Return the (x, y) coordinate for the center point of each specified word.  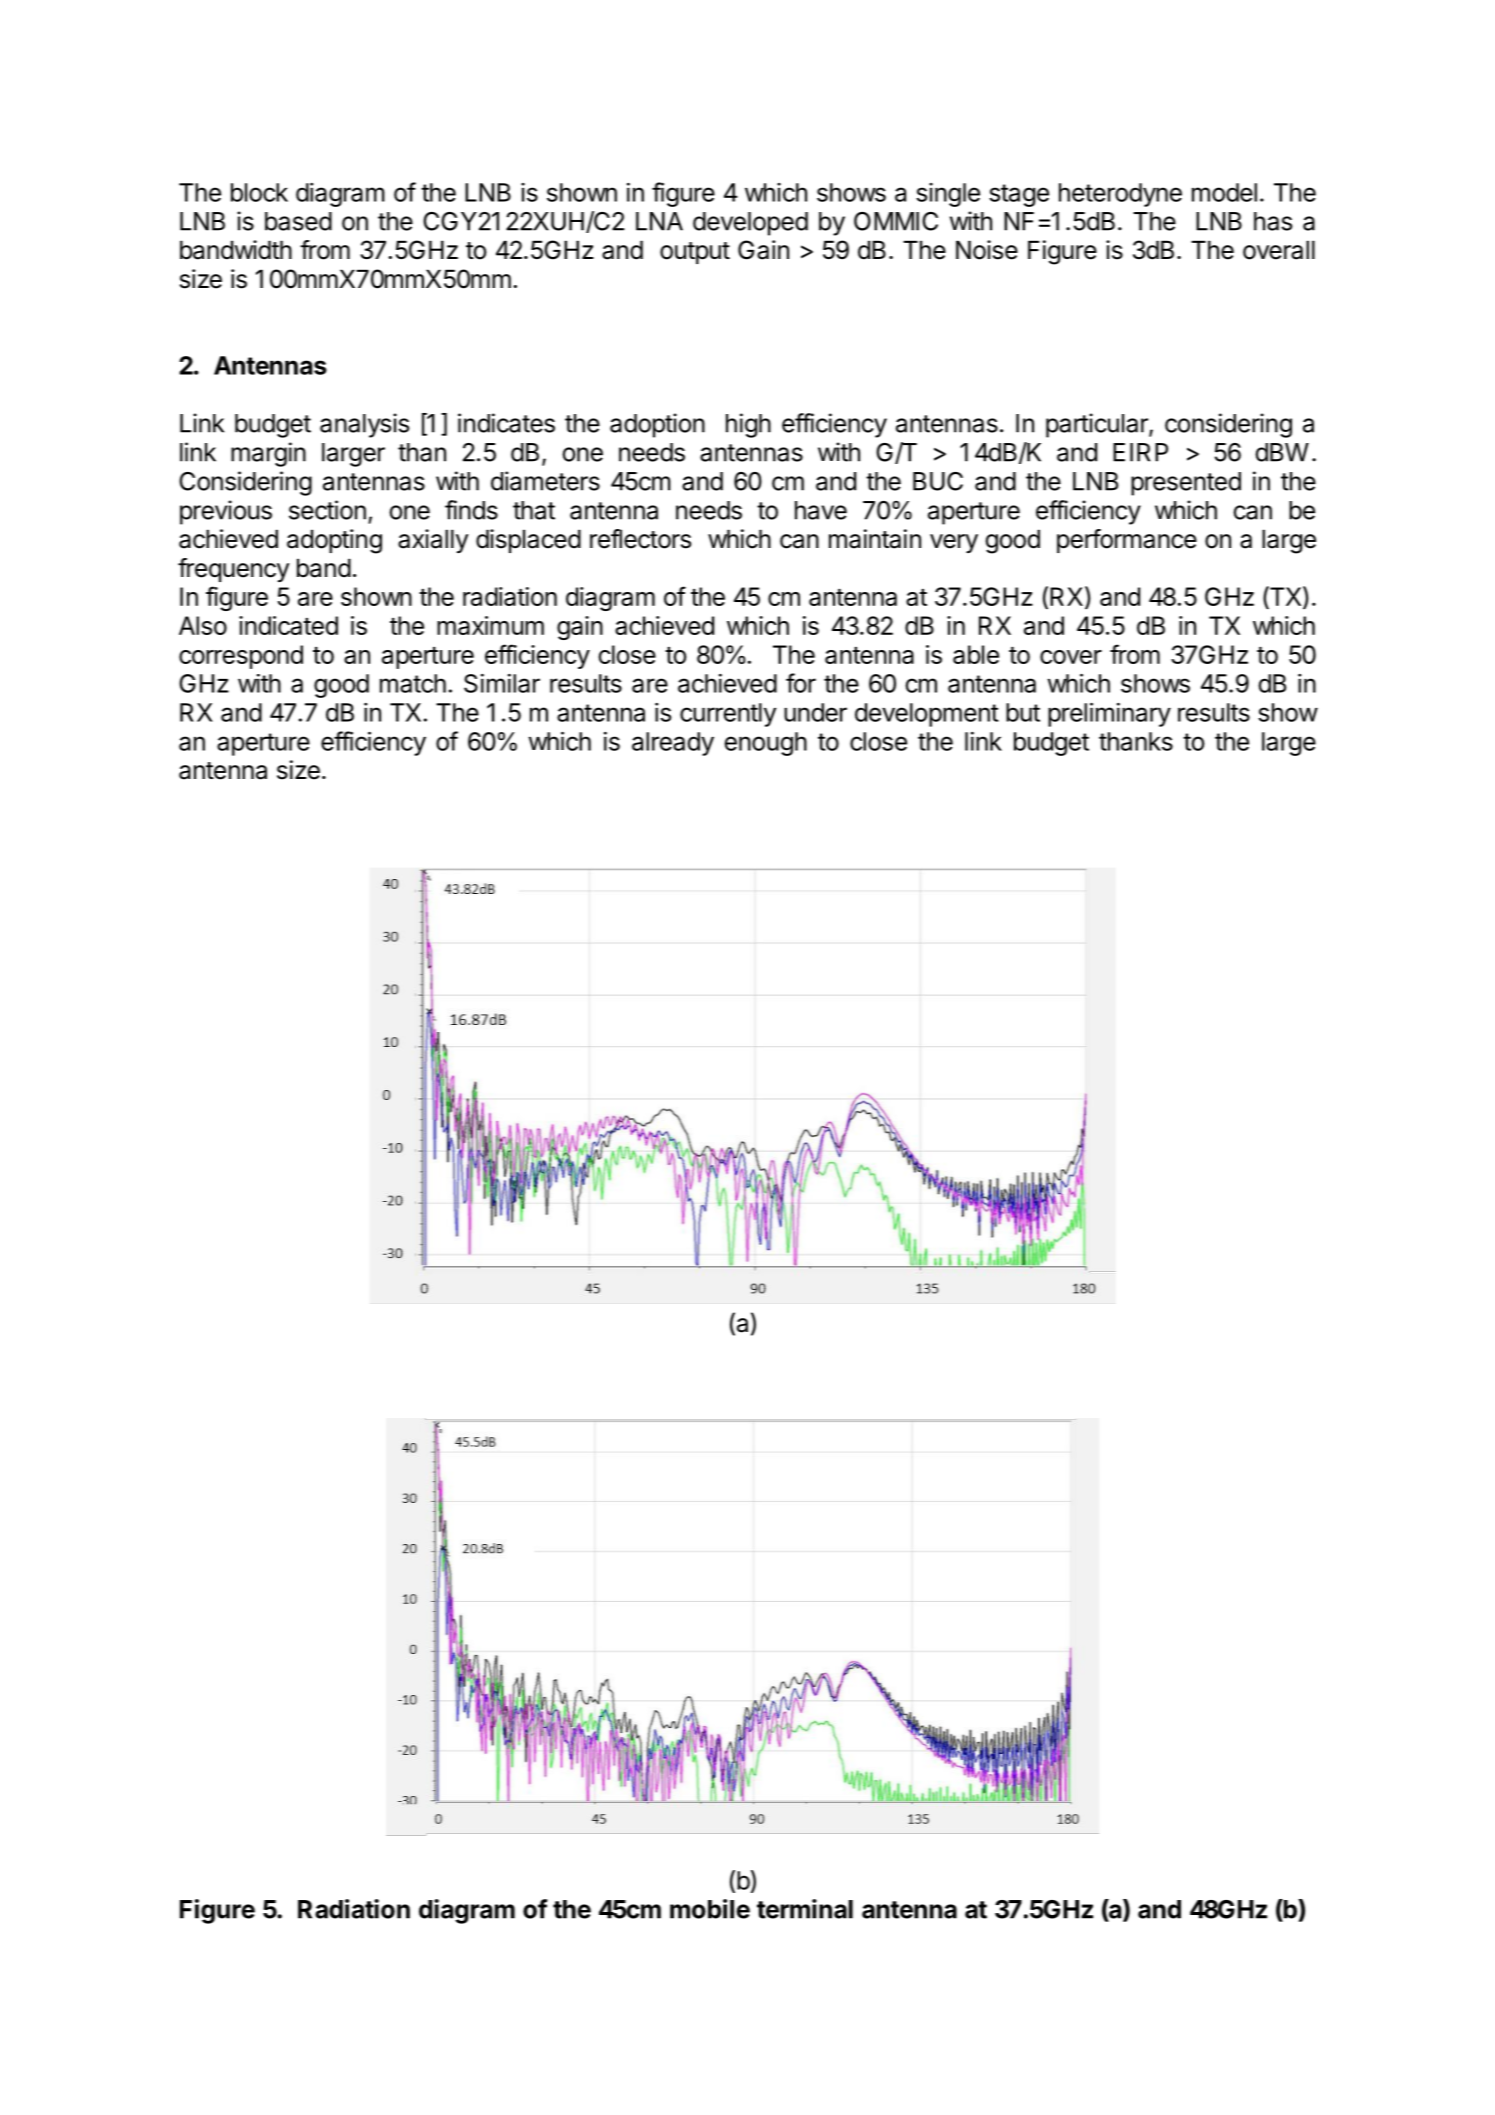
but (1023, 712)
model (1224, 192)
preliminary (1109, 714)
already (673, 744)
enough (766, 744)
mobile (710, 1909)
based (298, 221)
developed (750, 224)
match (413, 683)
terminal (805, 1909)
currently (728, 715)
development (927, 715)
